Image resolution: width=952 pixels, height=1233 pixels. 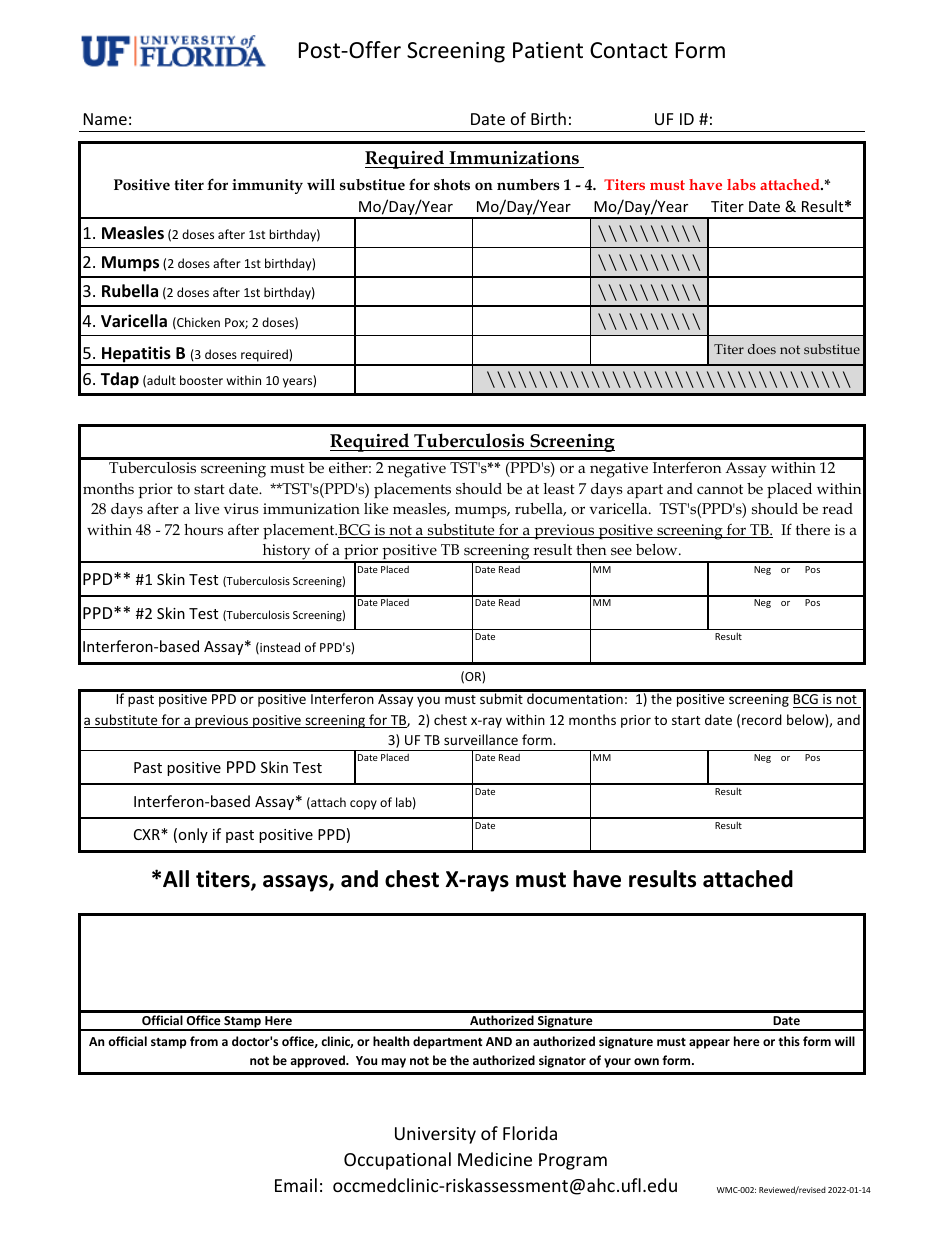 I want to click on appear, so click(x=709, y=1044).
